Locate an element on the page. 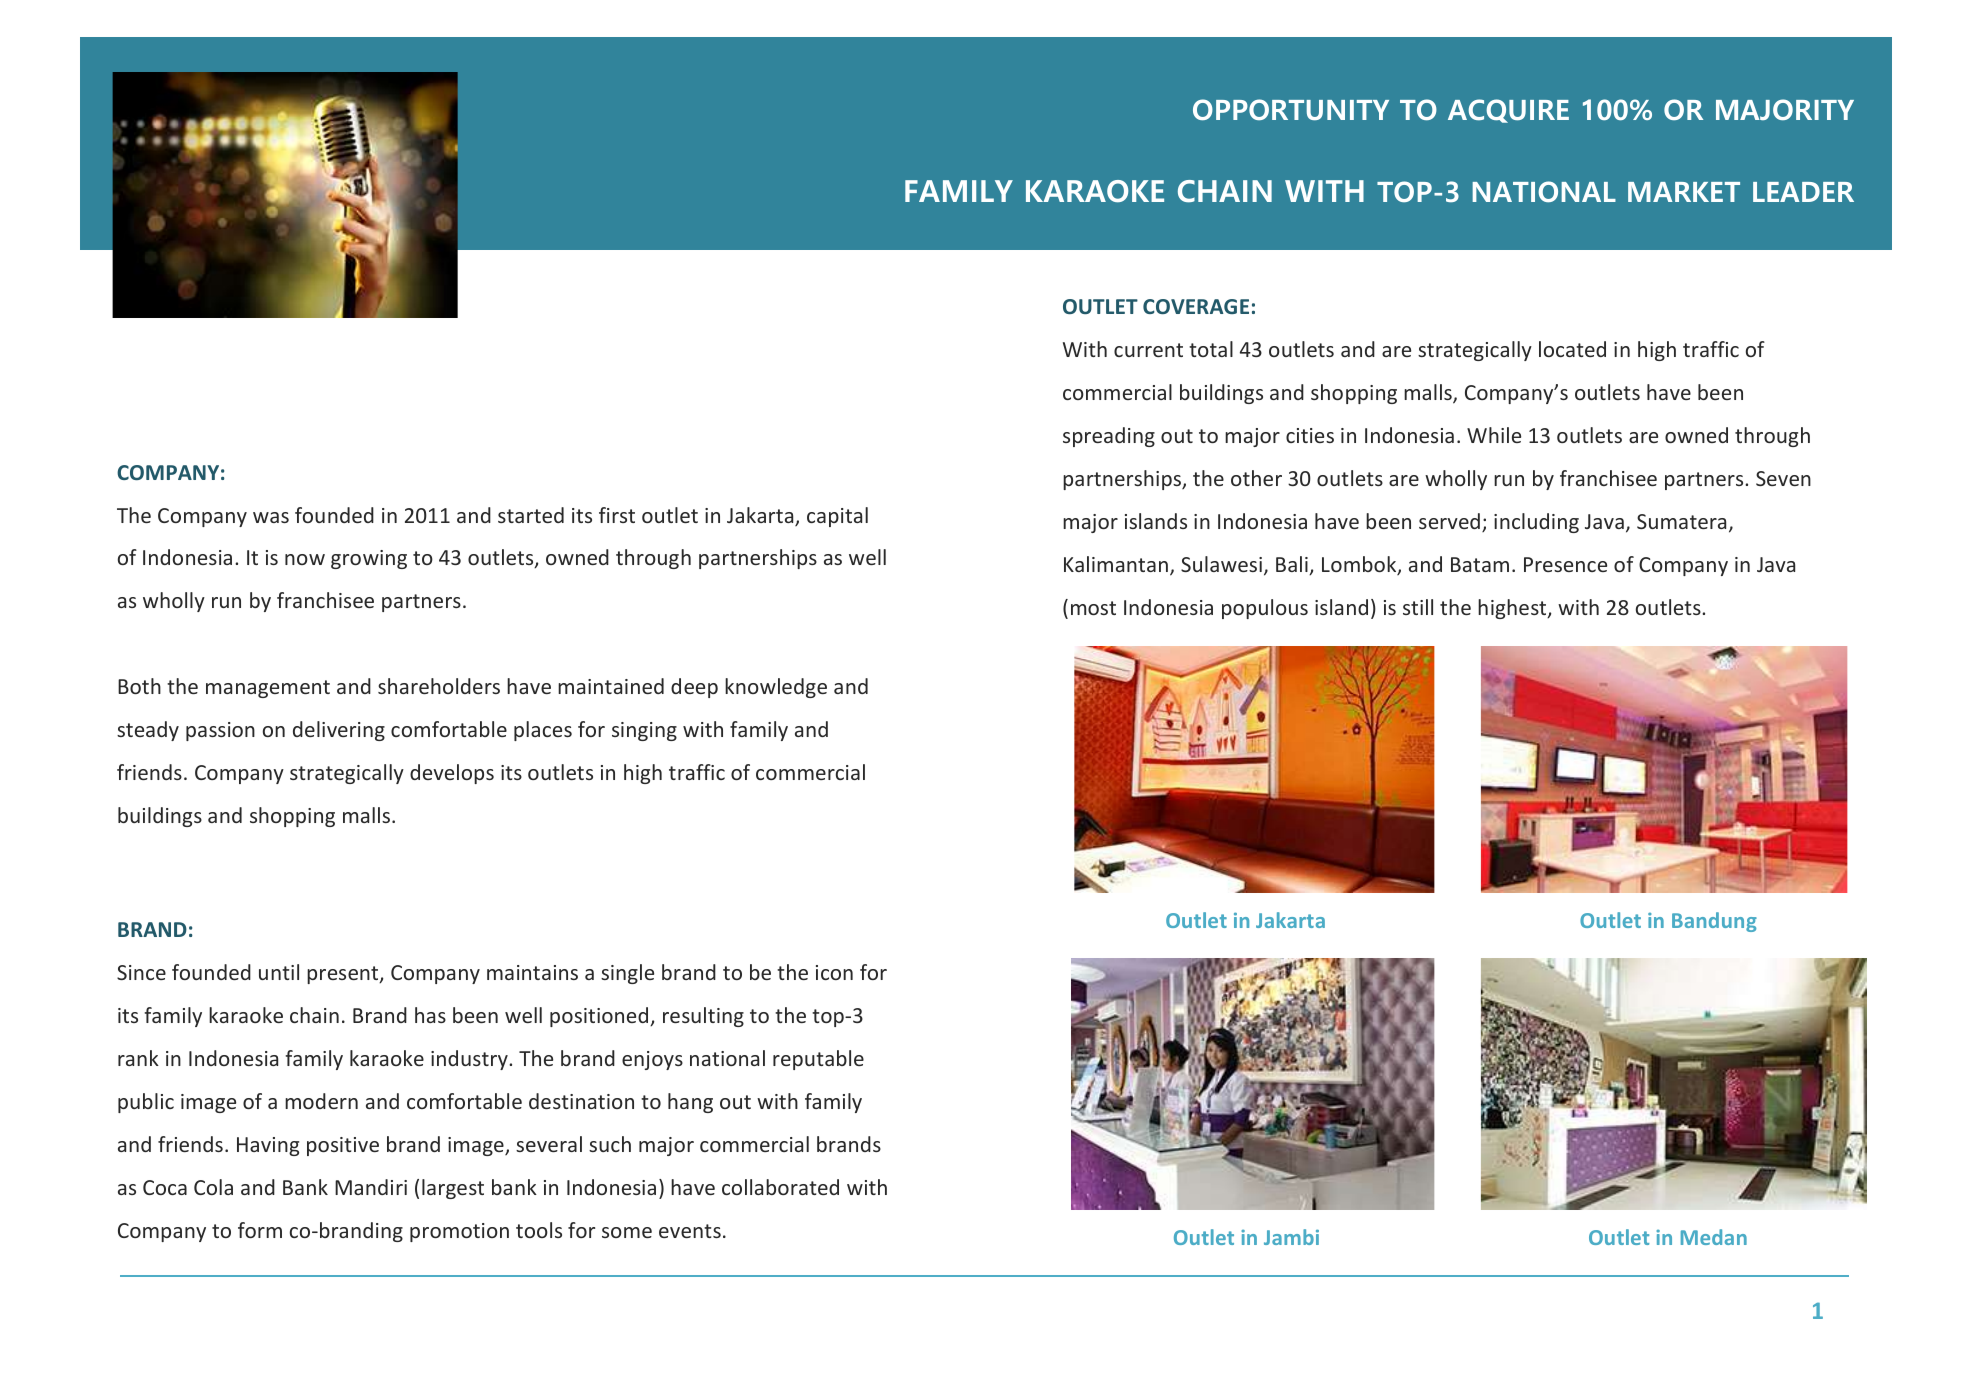  OPPORTUNITY is located at coordinates (1291, 109).
